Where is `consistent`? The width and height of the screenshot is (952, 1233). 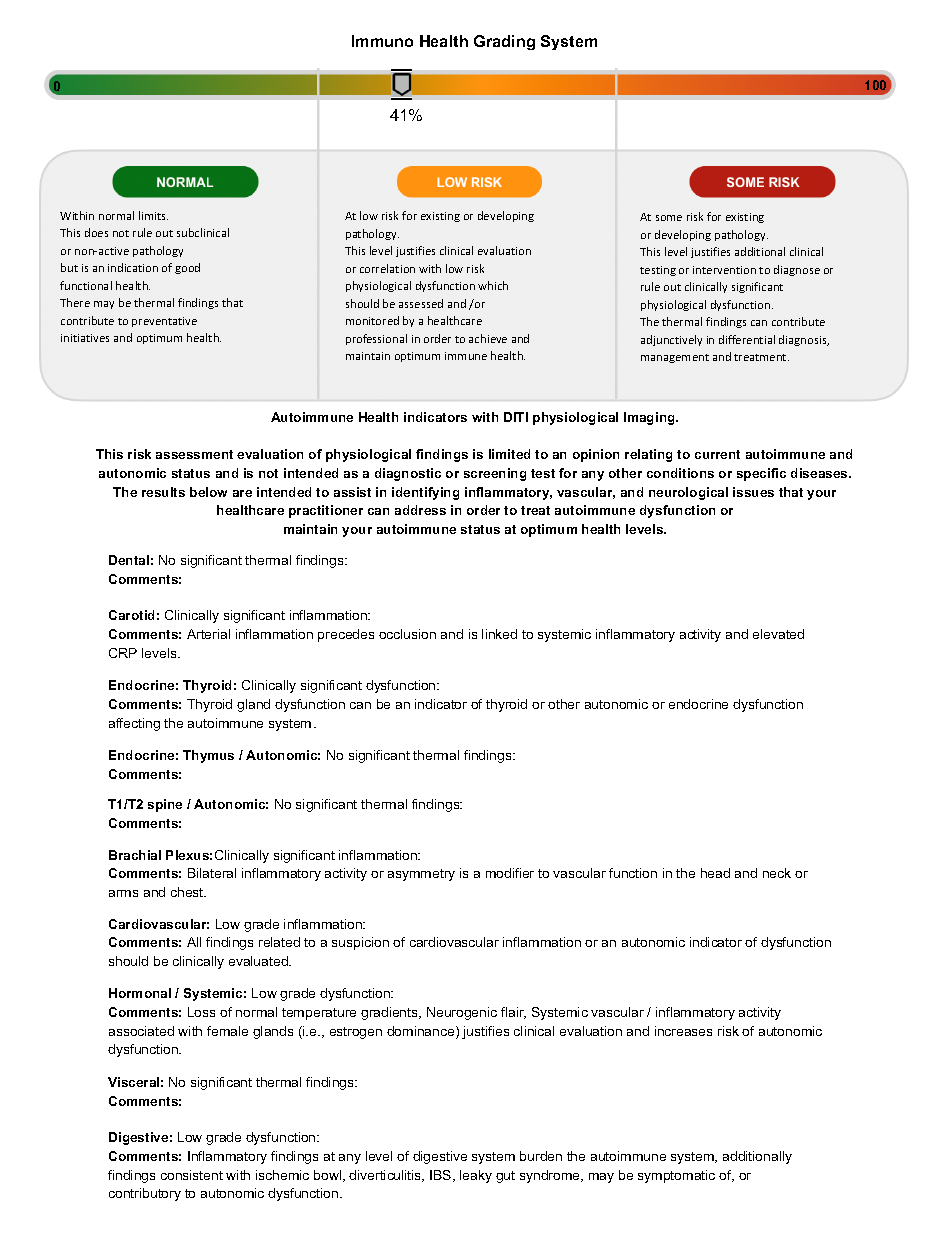 consistent is located at coordinates (192, 1175).
